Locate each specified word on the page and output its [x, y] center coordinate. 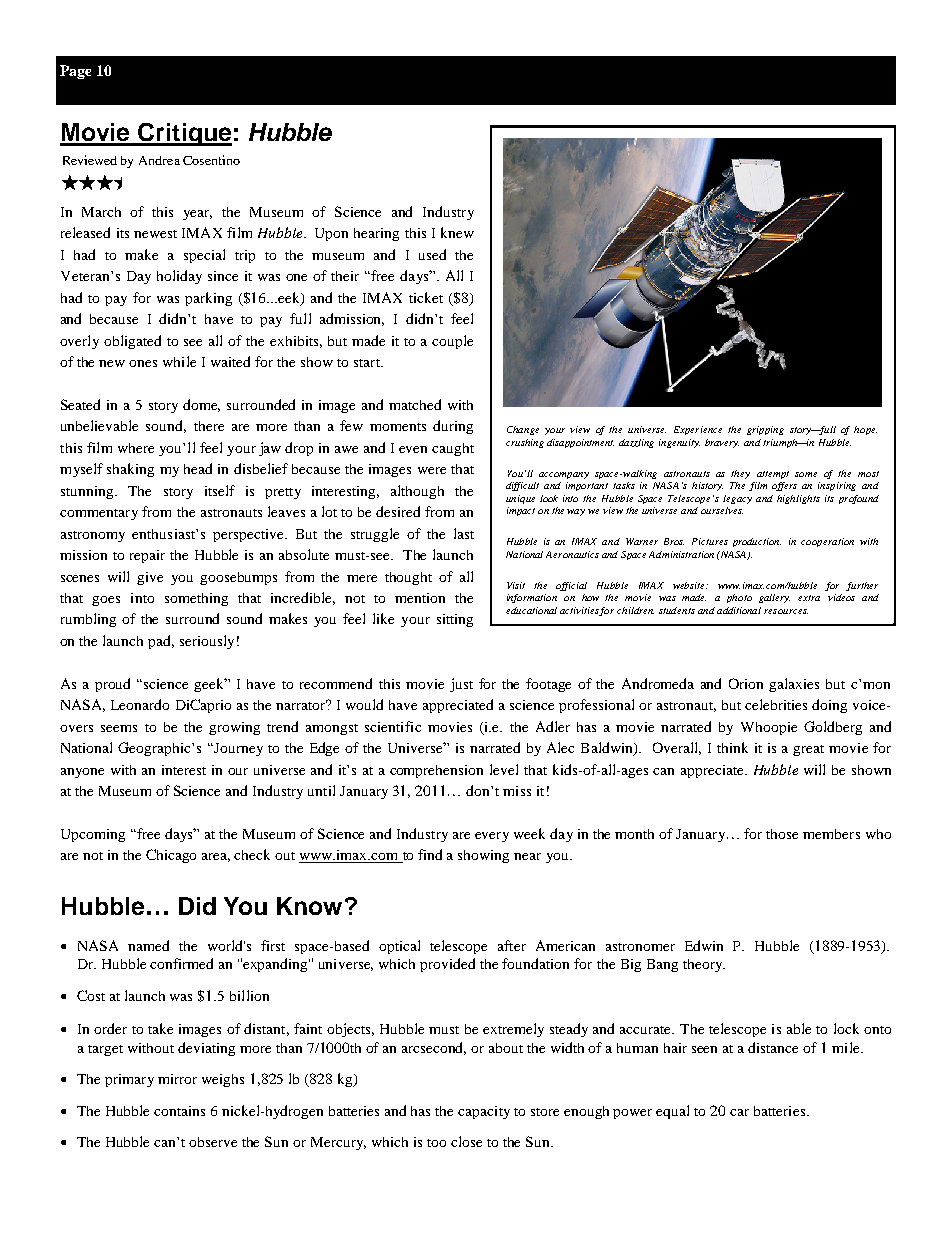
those [782, 834]
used [432, 254]
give [150, 578]
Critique [184, 134]
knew [457, 232]
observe [213, 1142]
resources [786, 611]
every [492, 837]
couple [452, 342]
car [739, 1112]
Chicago [171, 856]
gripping [765, 430]
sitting [455, 620]
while [179, 361]
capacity [484, 1112]
